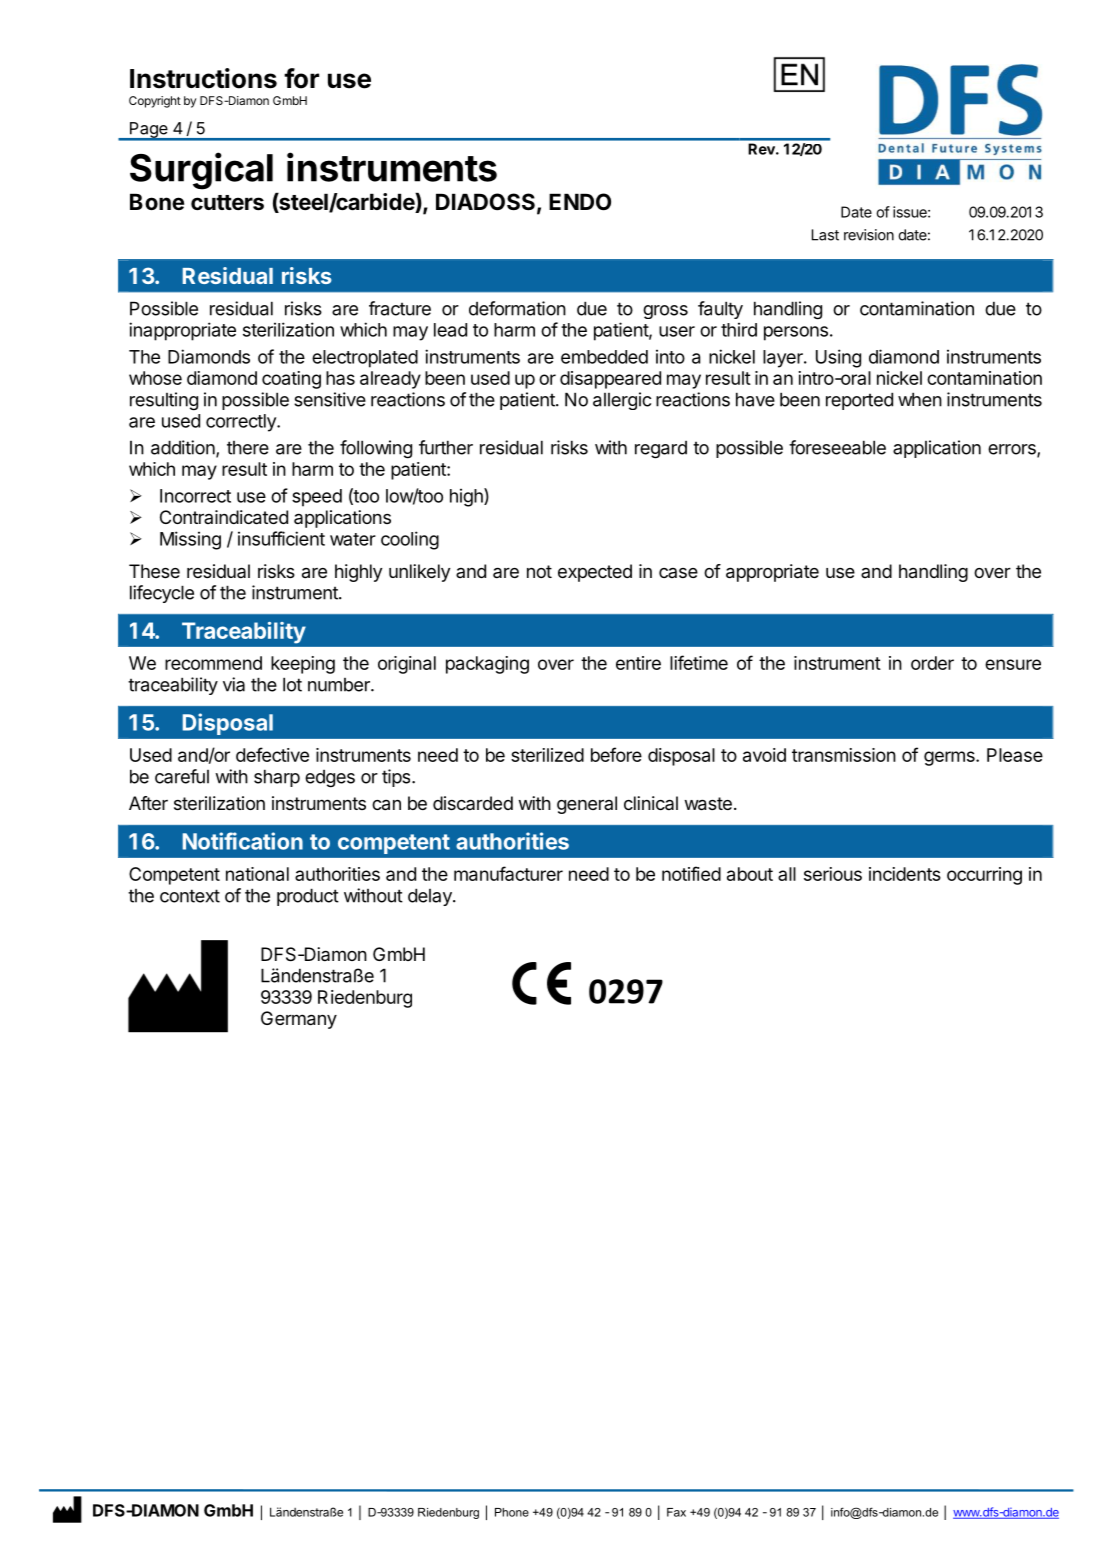  Describe the element at coordinates (277, 778) in the screenshot. I see `sharp` at that location.
